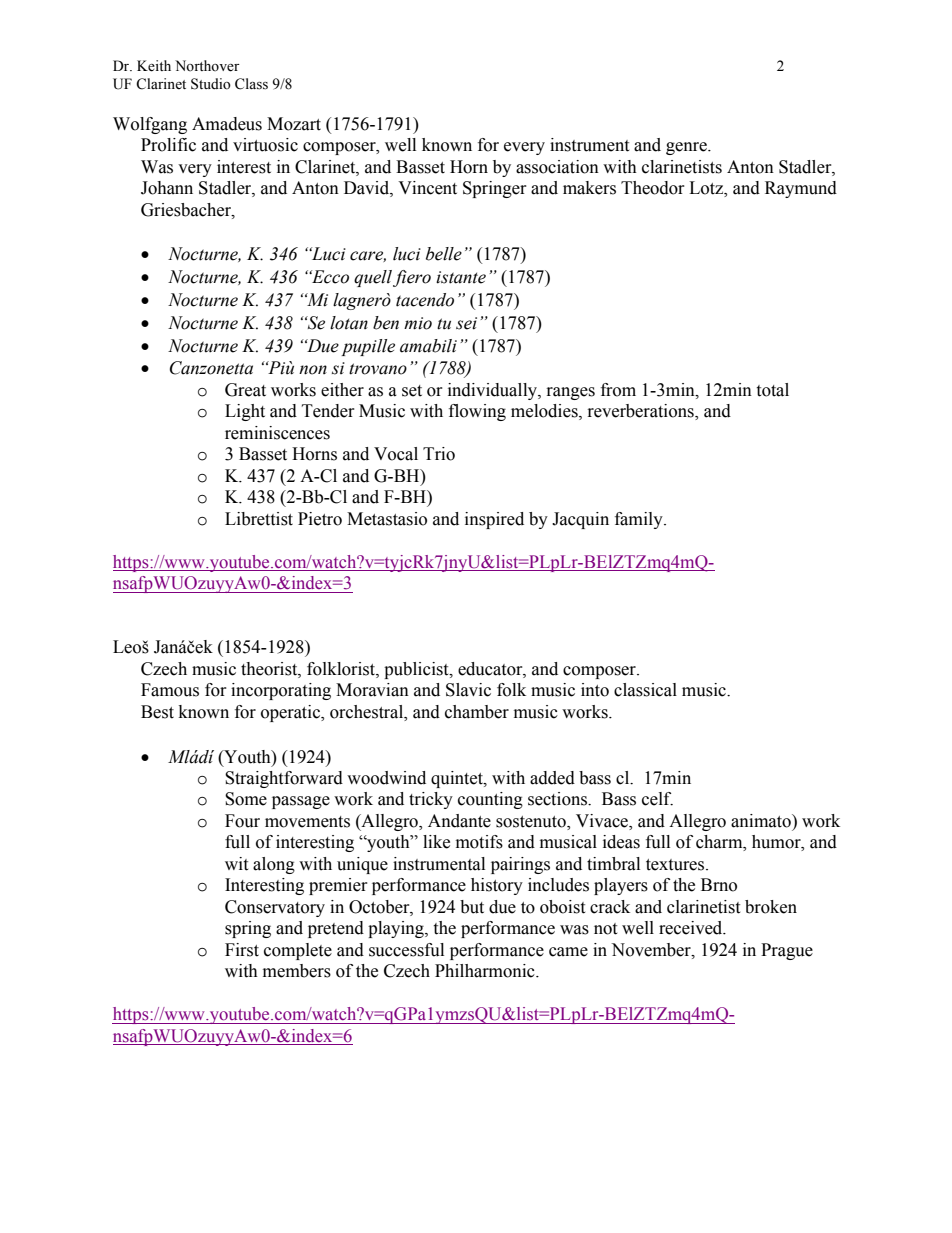 The height and width of the screenshot is (1233, 952). What do you see at coordinates (653, 188) in the screenshot?
I see `Theodor` at bounding box center [653, 188].
